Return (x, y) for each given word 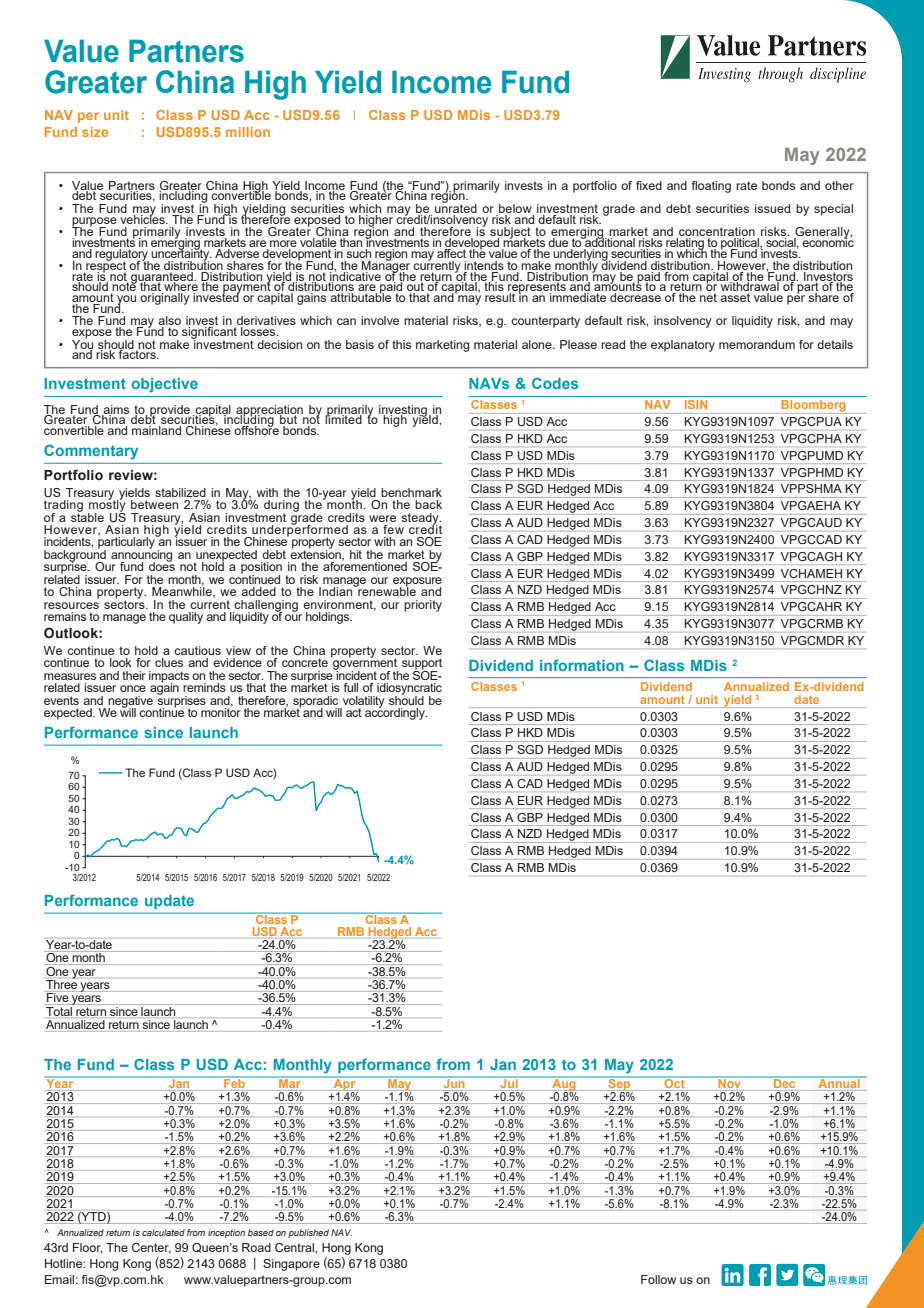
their (134, 675)
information (582, 665)
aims (115, 410)
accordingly (396, 713)
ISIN (696, 404)
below (515, 210)
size (95, 132)
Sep (621, 1086)
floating (711, 187)
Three (61, 985)
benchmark (411, 492)
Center (151, 1248)
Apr (346, 1086)
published (308, 1233)
